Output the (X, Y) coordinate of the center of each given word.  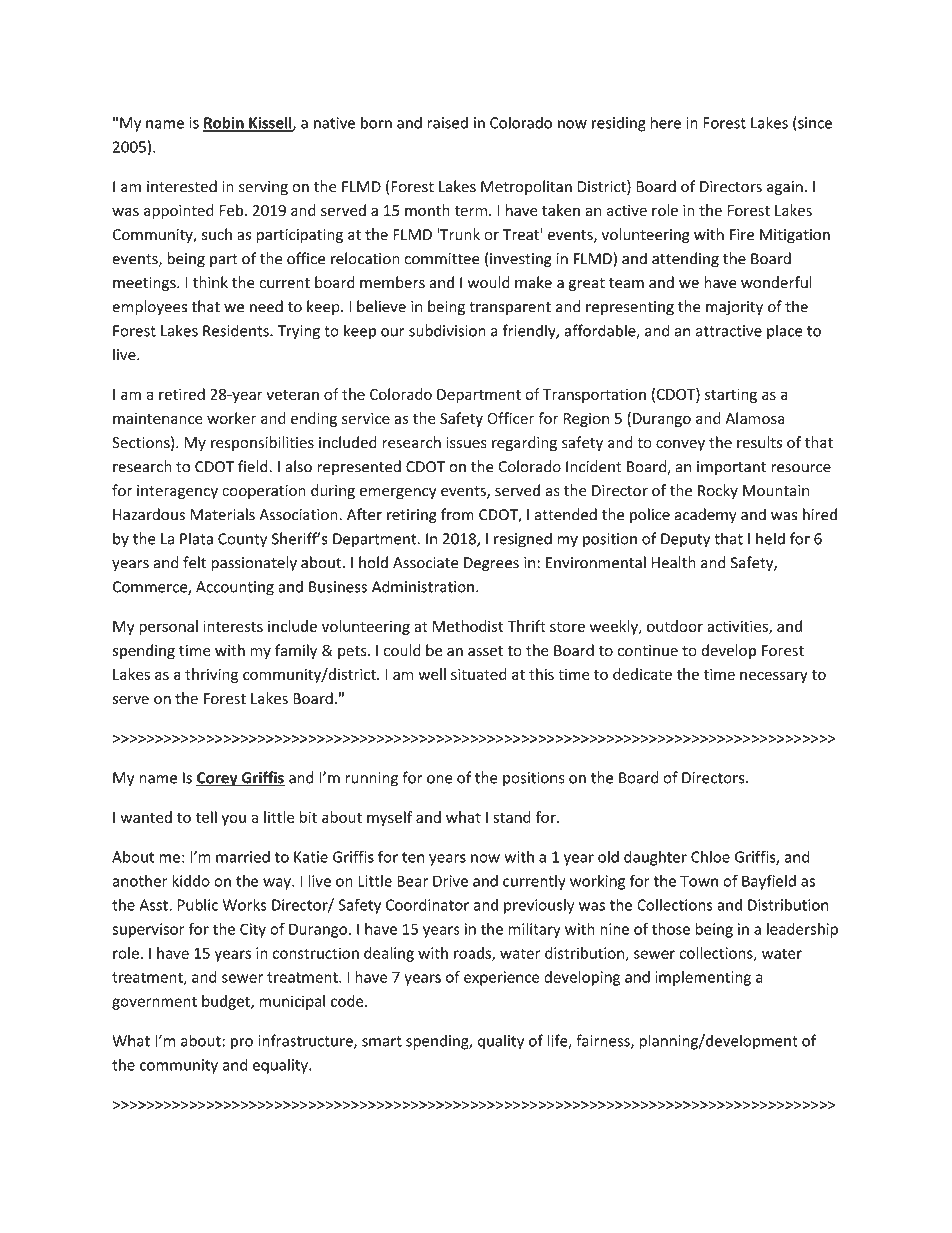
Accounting (235, 588)
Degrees (491, 564)
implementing (703, 978)
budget (227, 1002)
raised (447, 122)
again (785, 188)
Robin (224, 123)
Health (673, 562)
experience (502, 978)
